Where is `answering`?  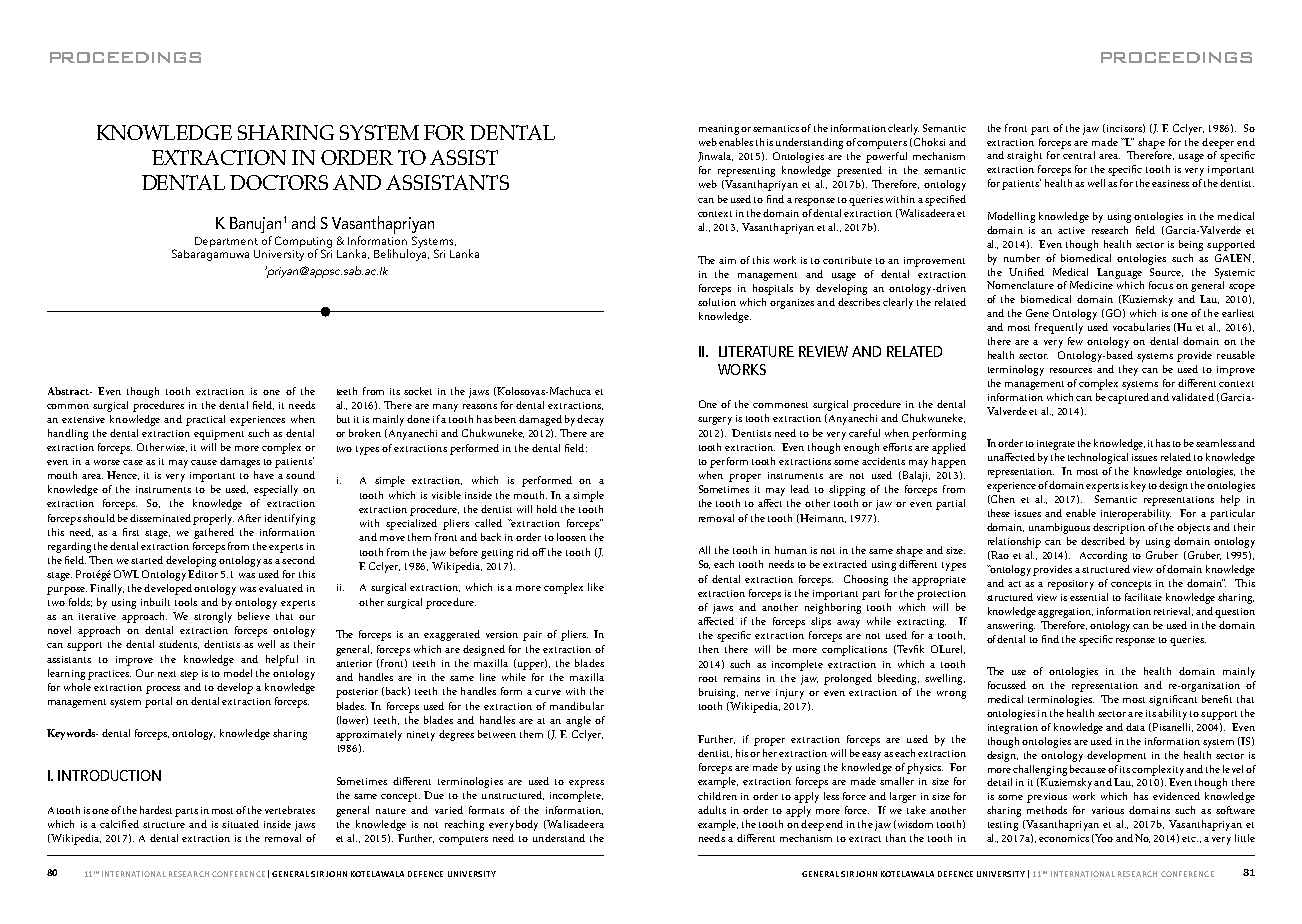
answering is located at coordinates (1011, 627).
